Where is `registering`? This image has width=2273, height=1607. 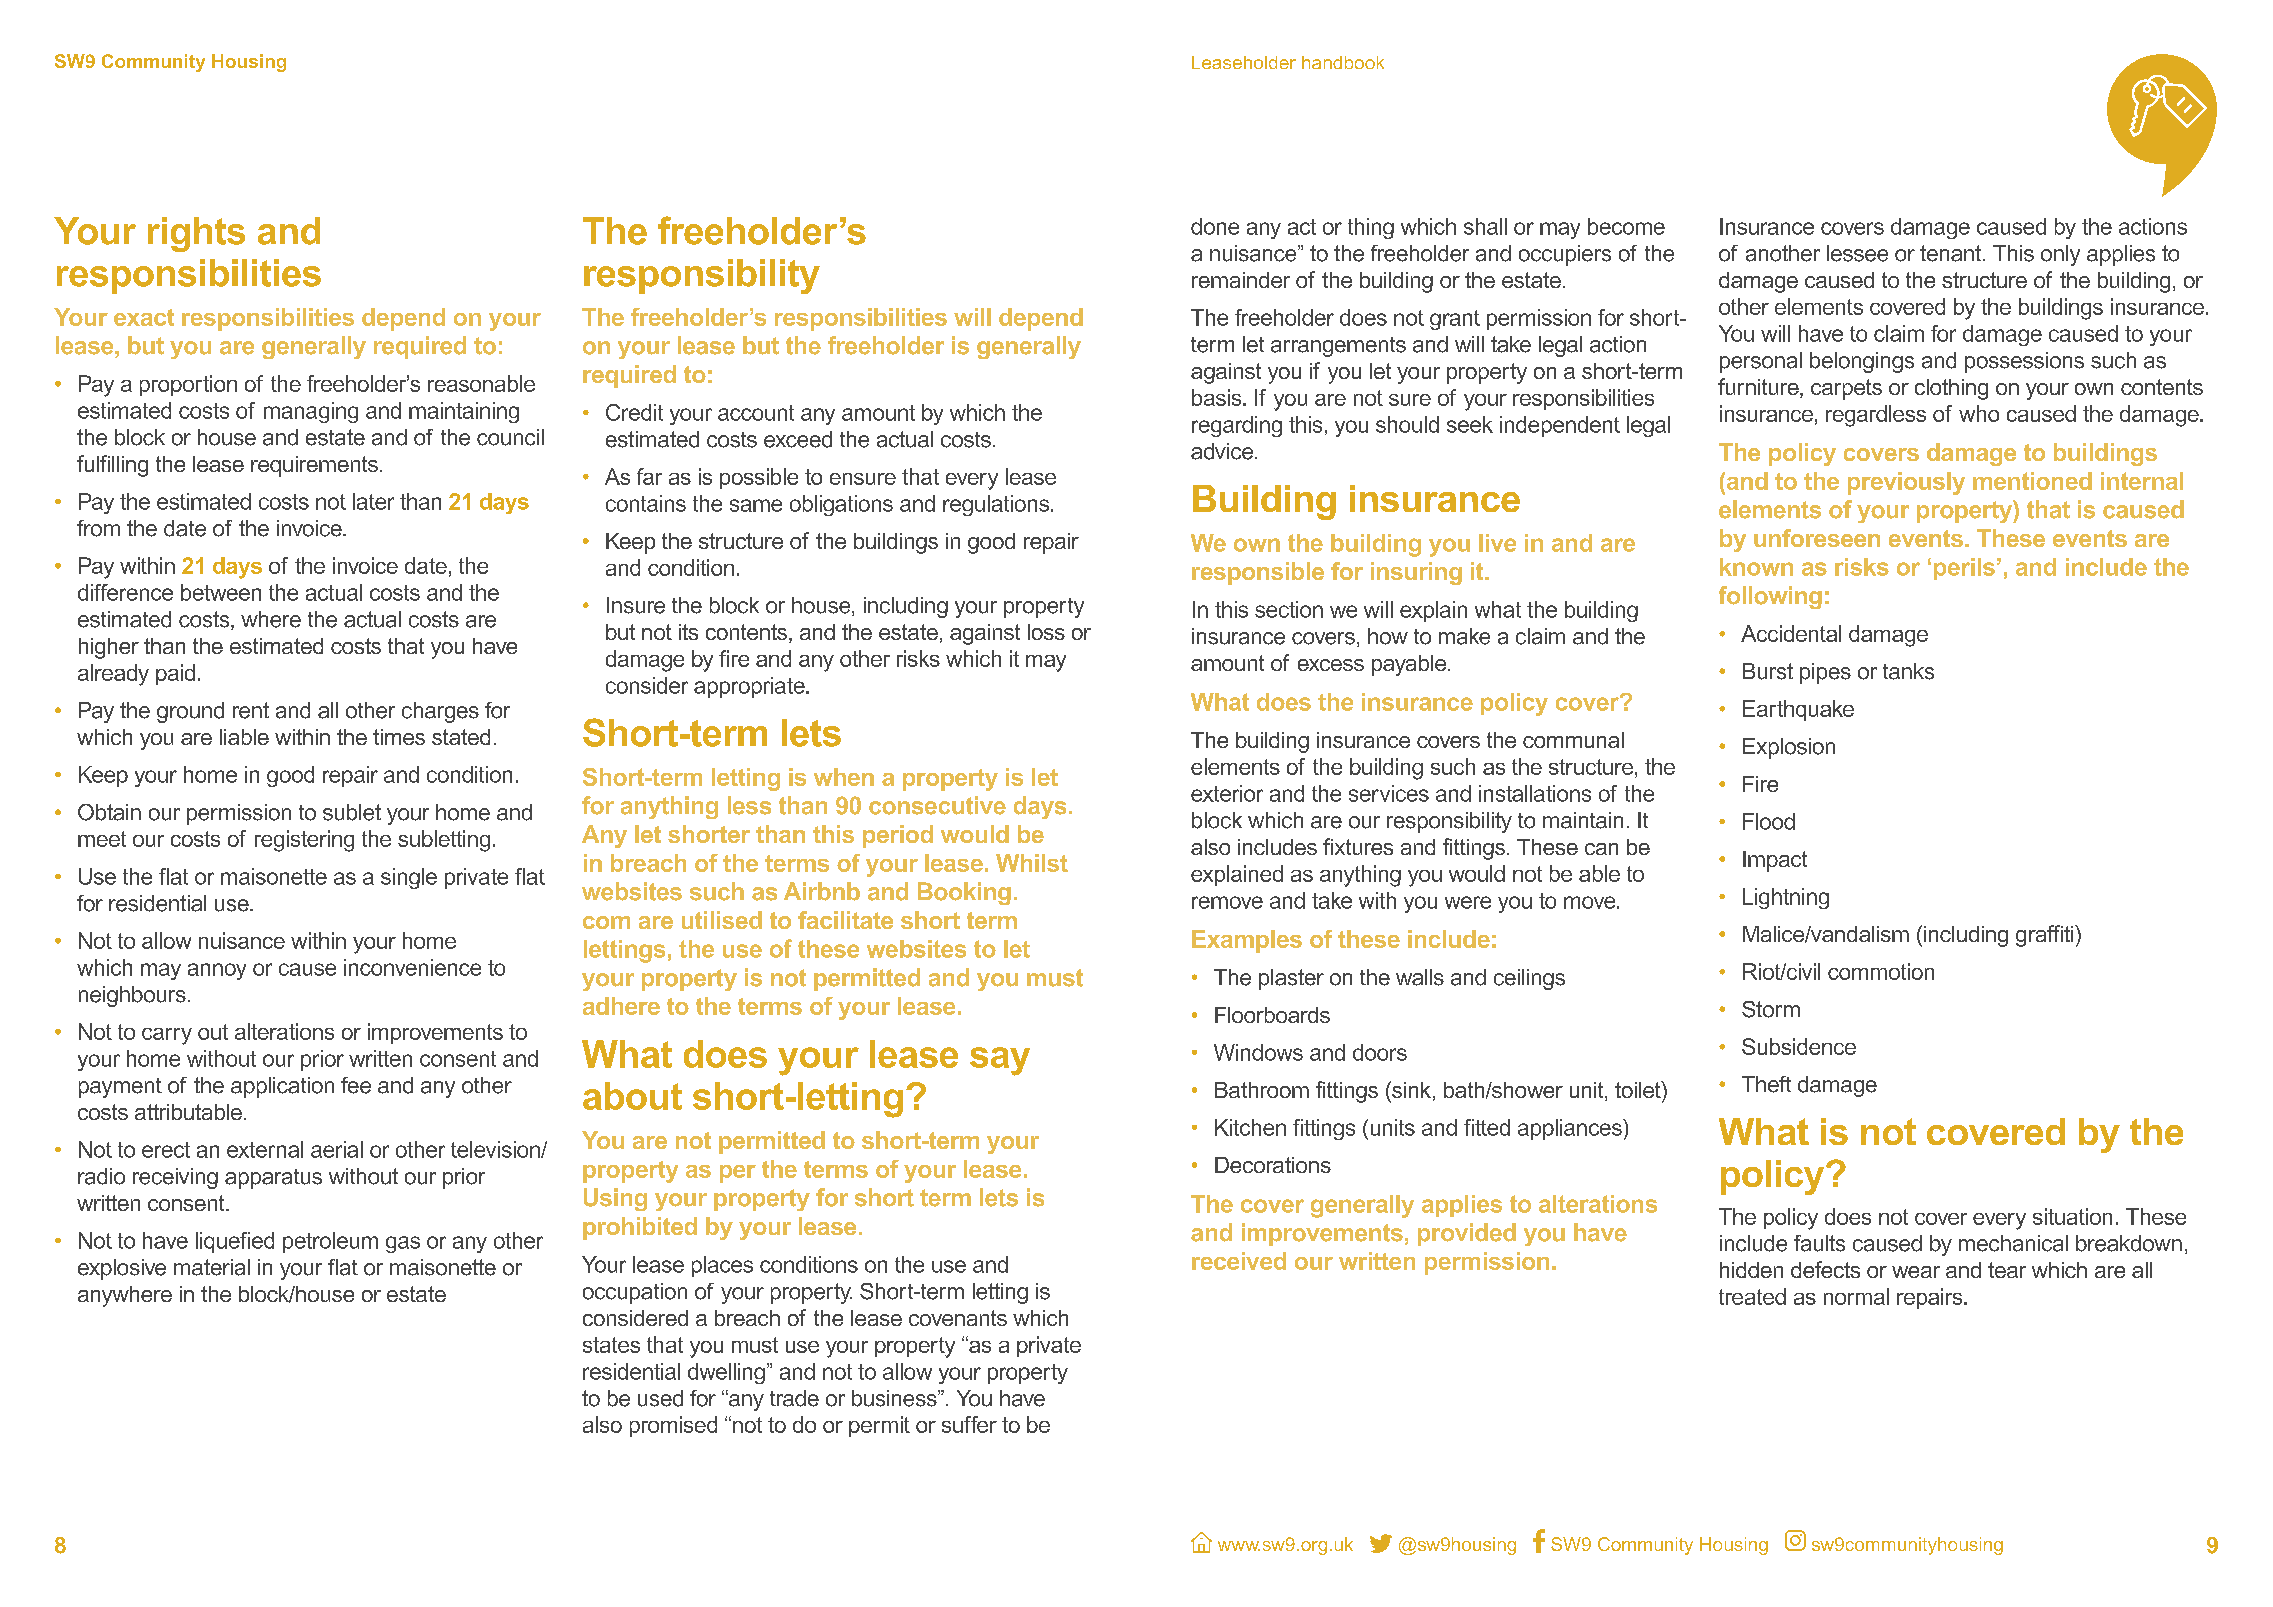 registering is located at coordinates (304, 841).
